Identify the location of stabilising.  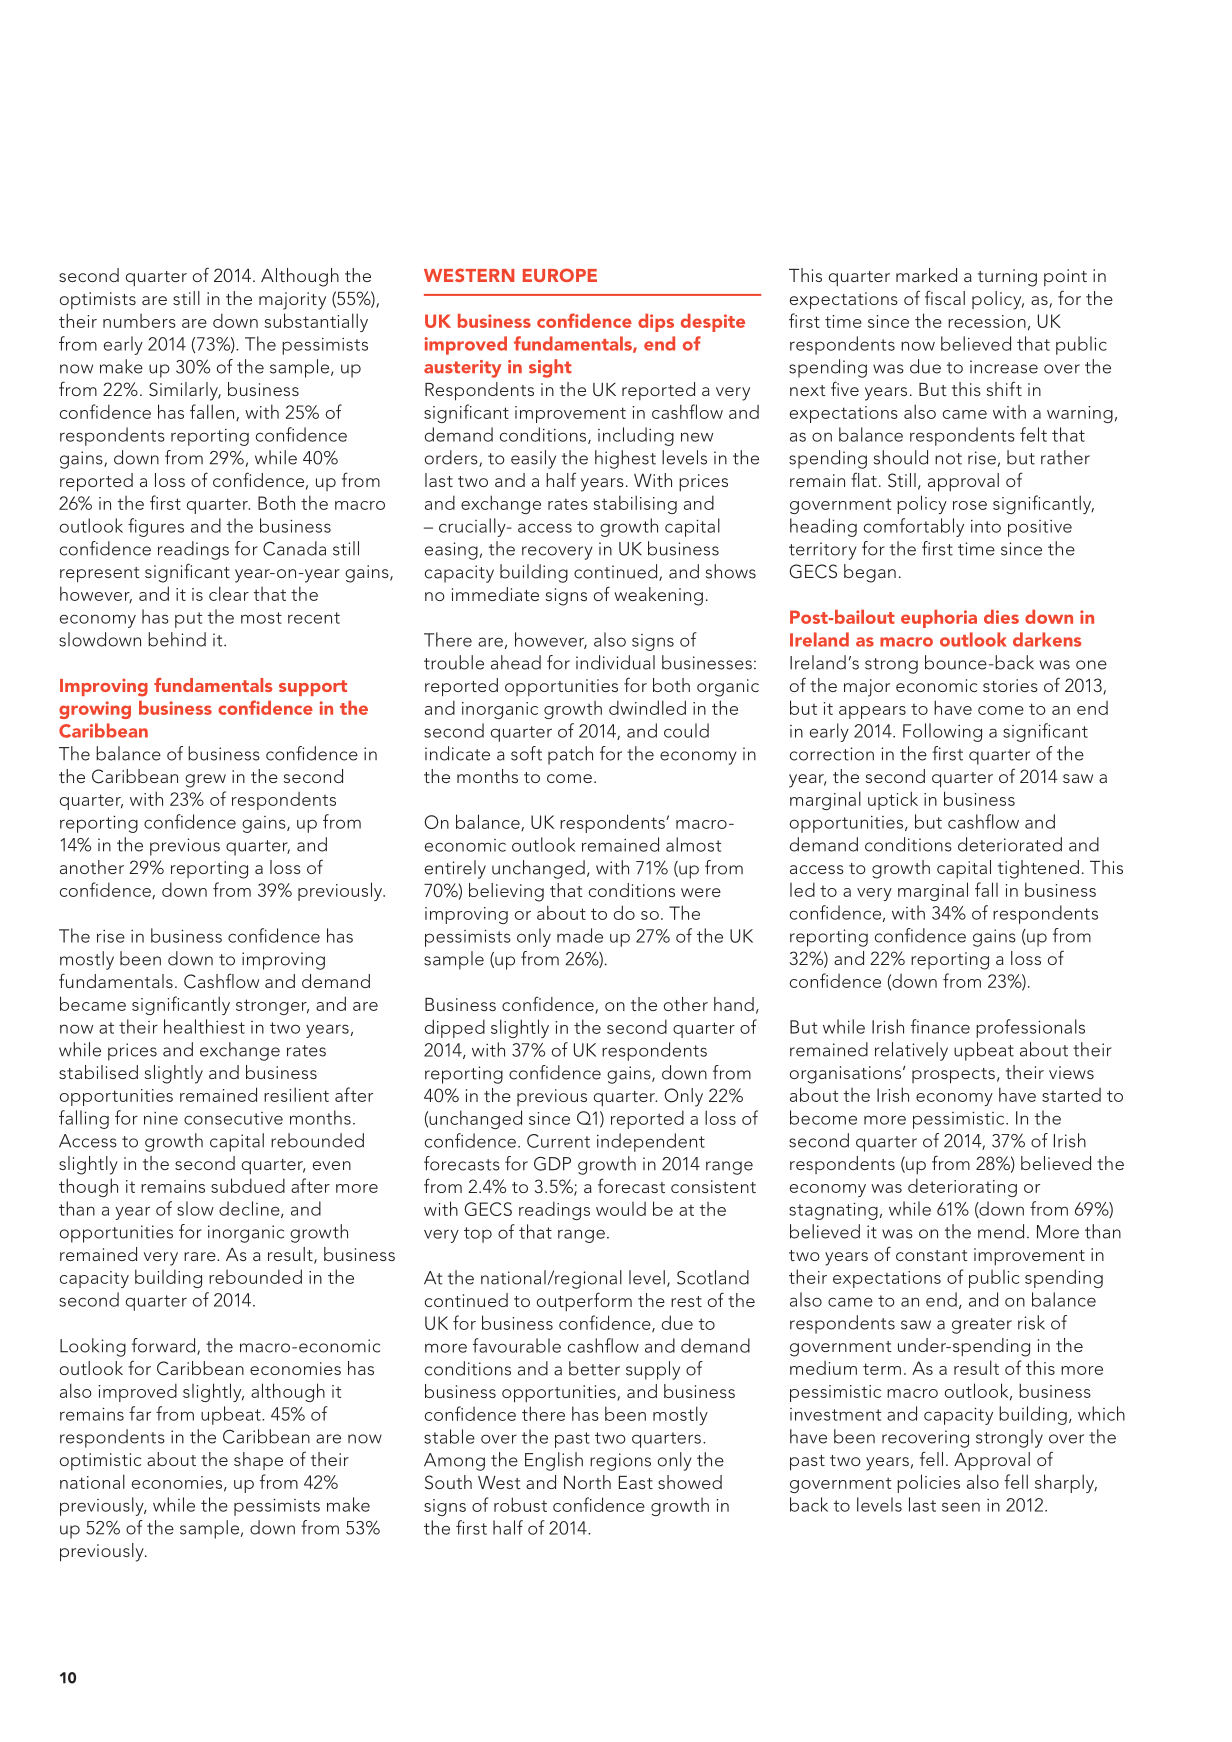
(635, 504).
